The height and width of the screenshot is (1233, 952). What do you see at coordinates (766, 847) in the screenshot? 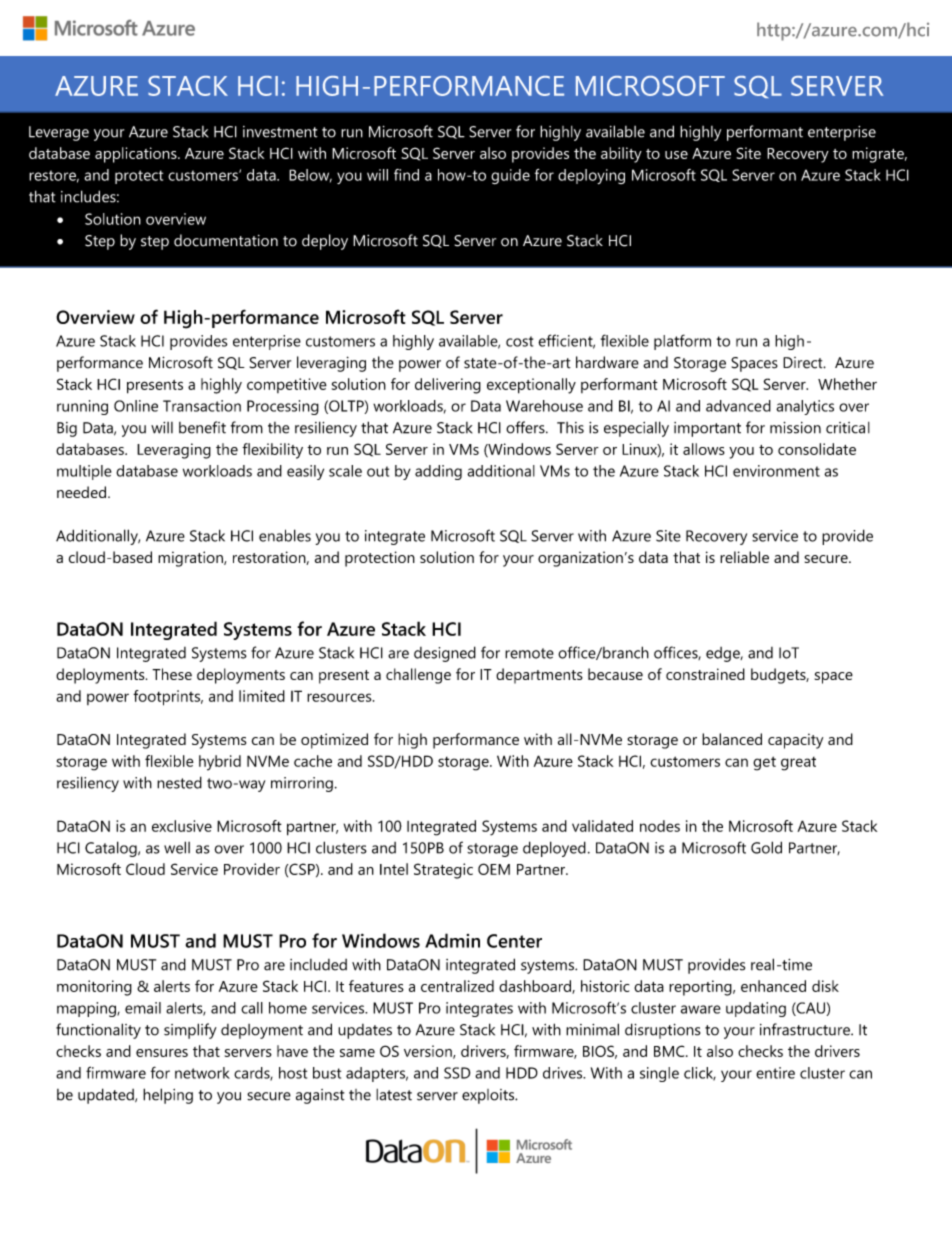
I see `Gold` at bounding box center [766, 847].
